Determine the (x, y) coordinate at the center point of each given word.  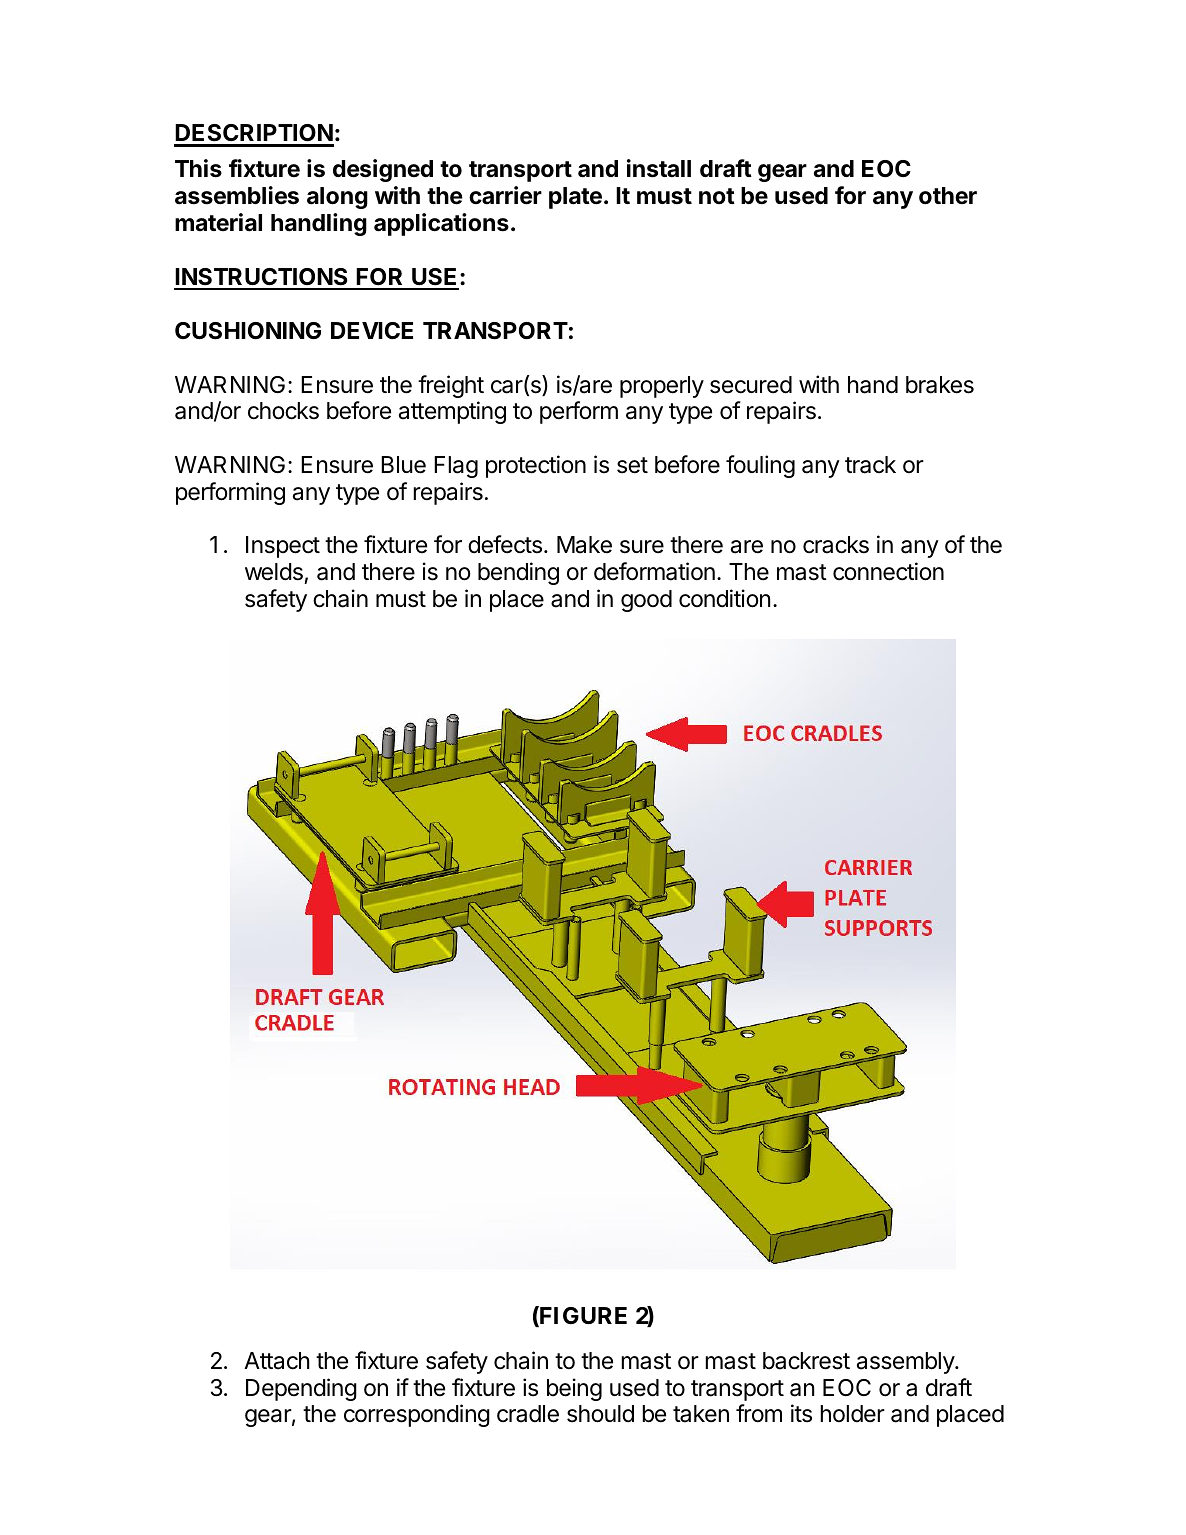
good (646, 601)
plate (575, 198)
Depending (301, 1389)
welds (274, 572)
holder (852, 1414)
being (574, 1389)
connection (888, 571)
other (948, 196)
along (337, 198)
